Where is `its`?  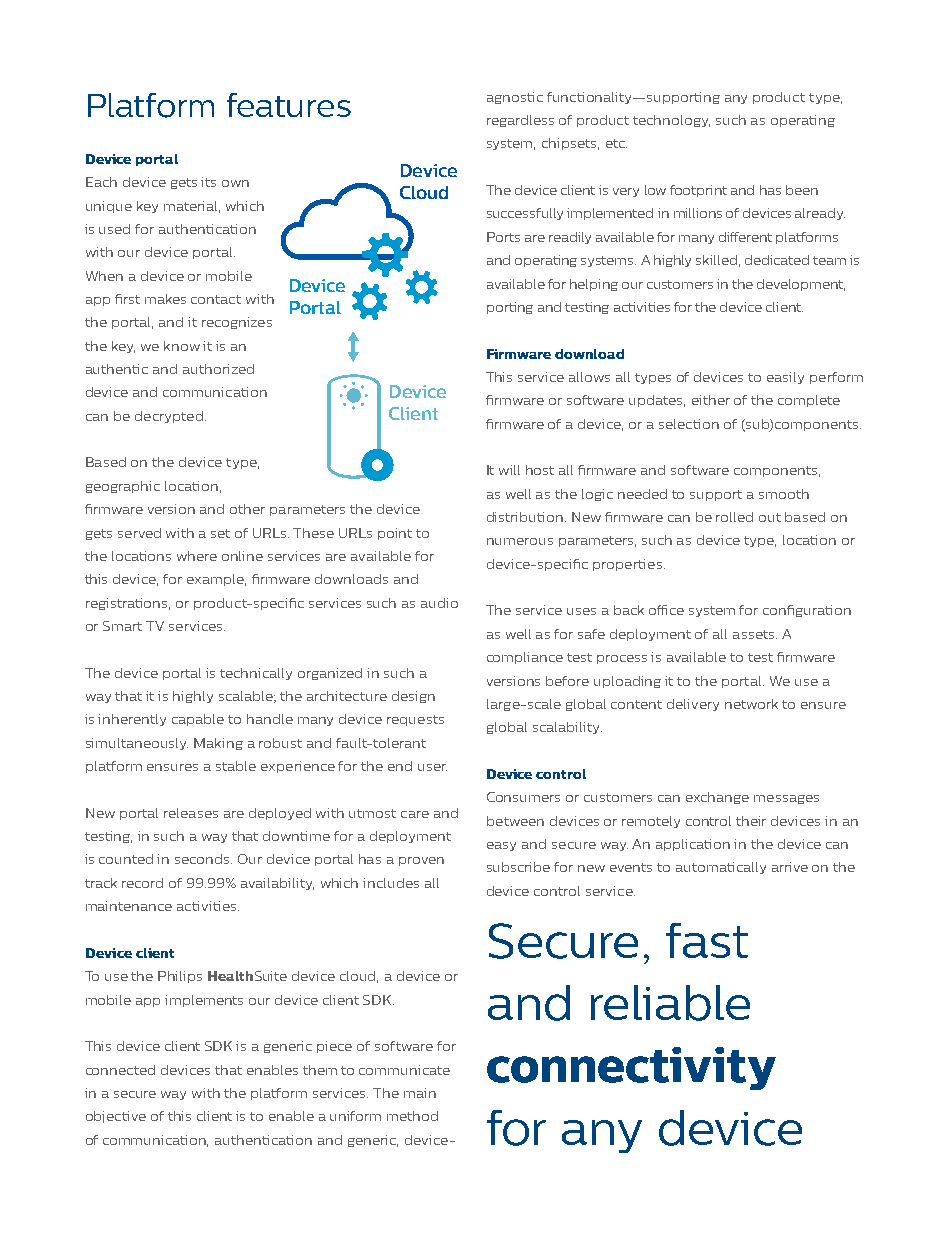
its is located at coordinates (208, 182).
